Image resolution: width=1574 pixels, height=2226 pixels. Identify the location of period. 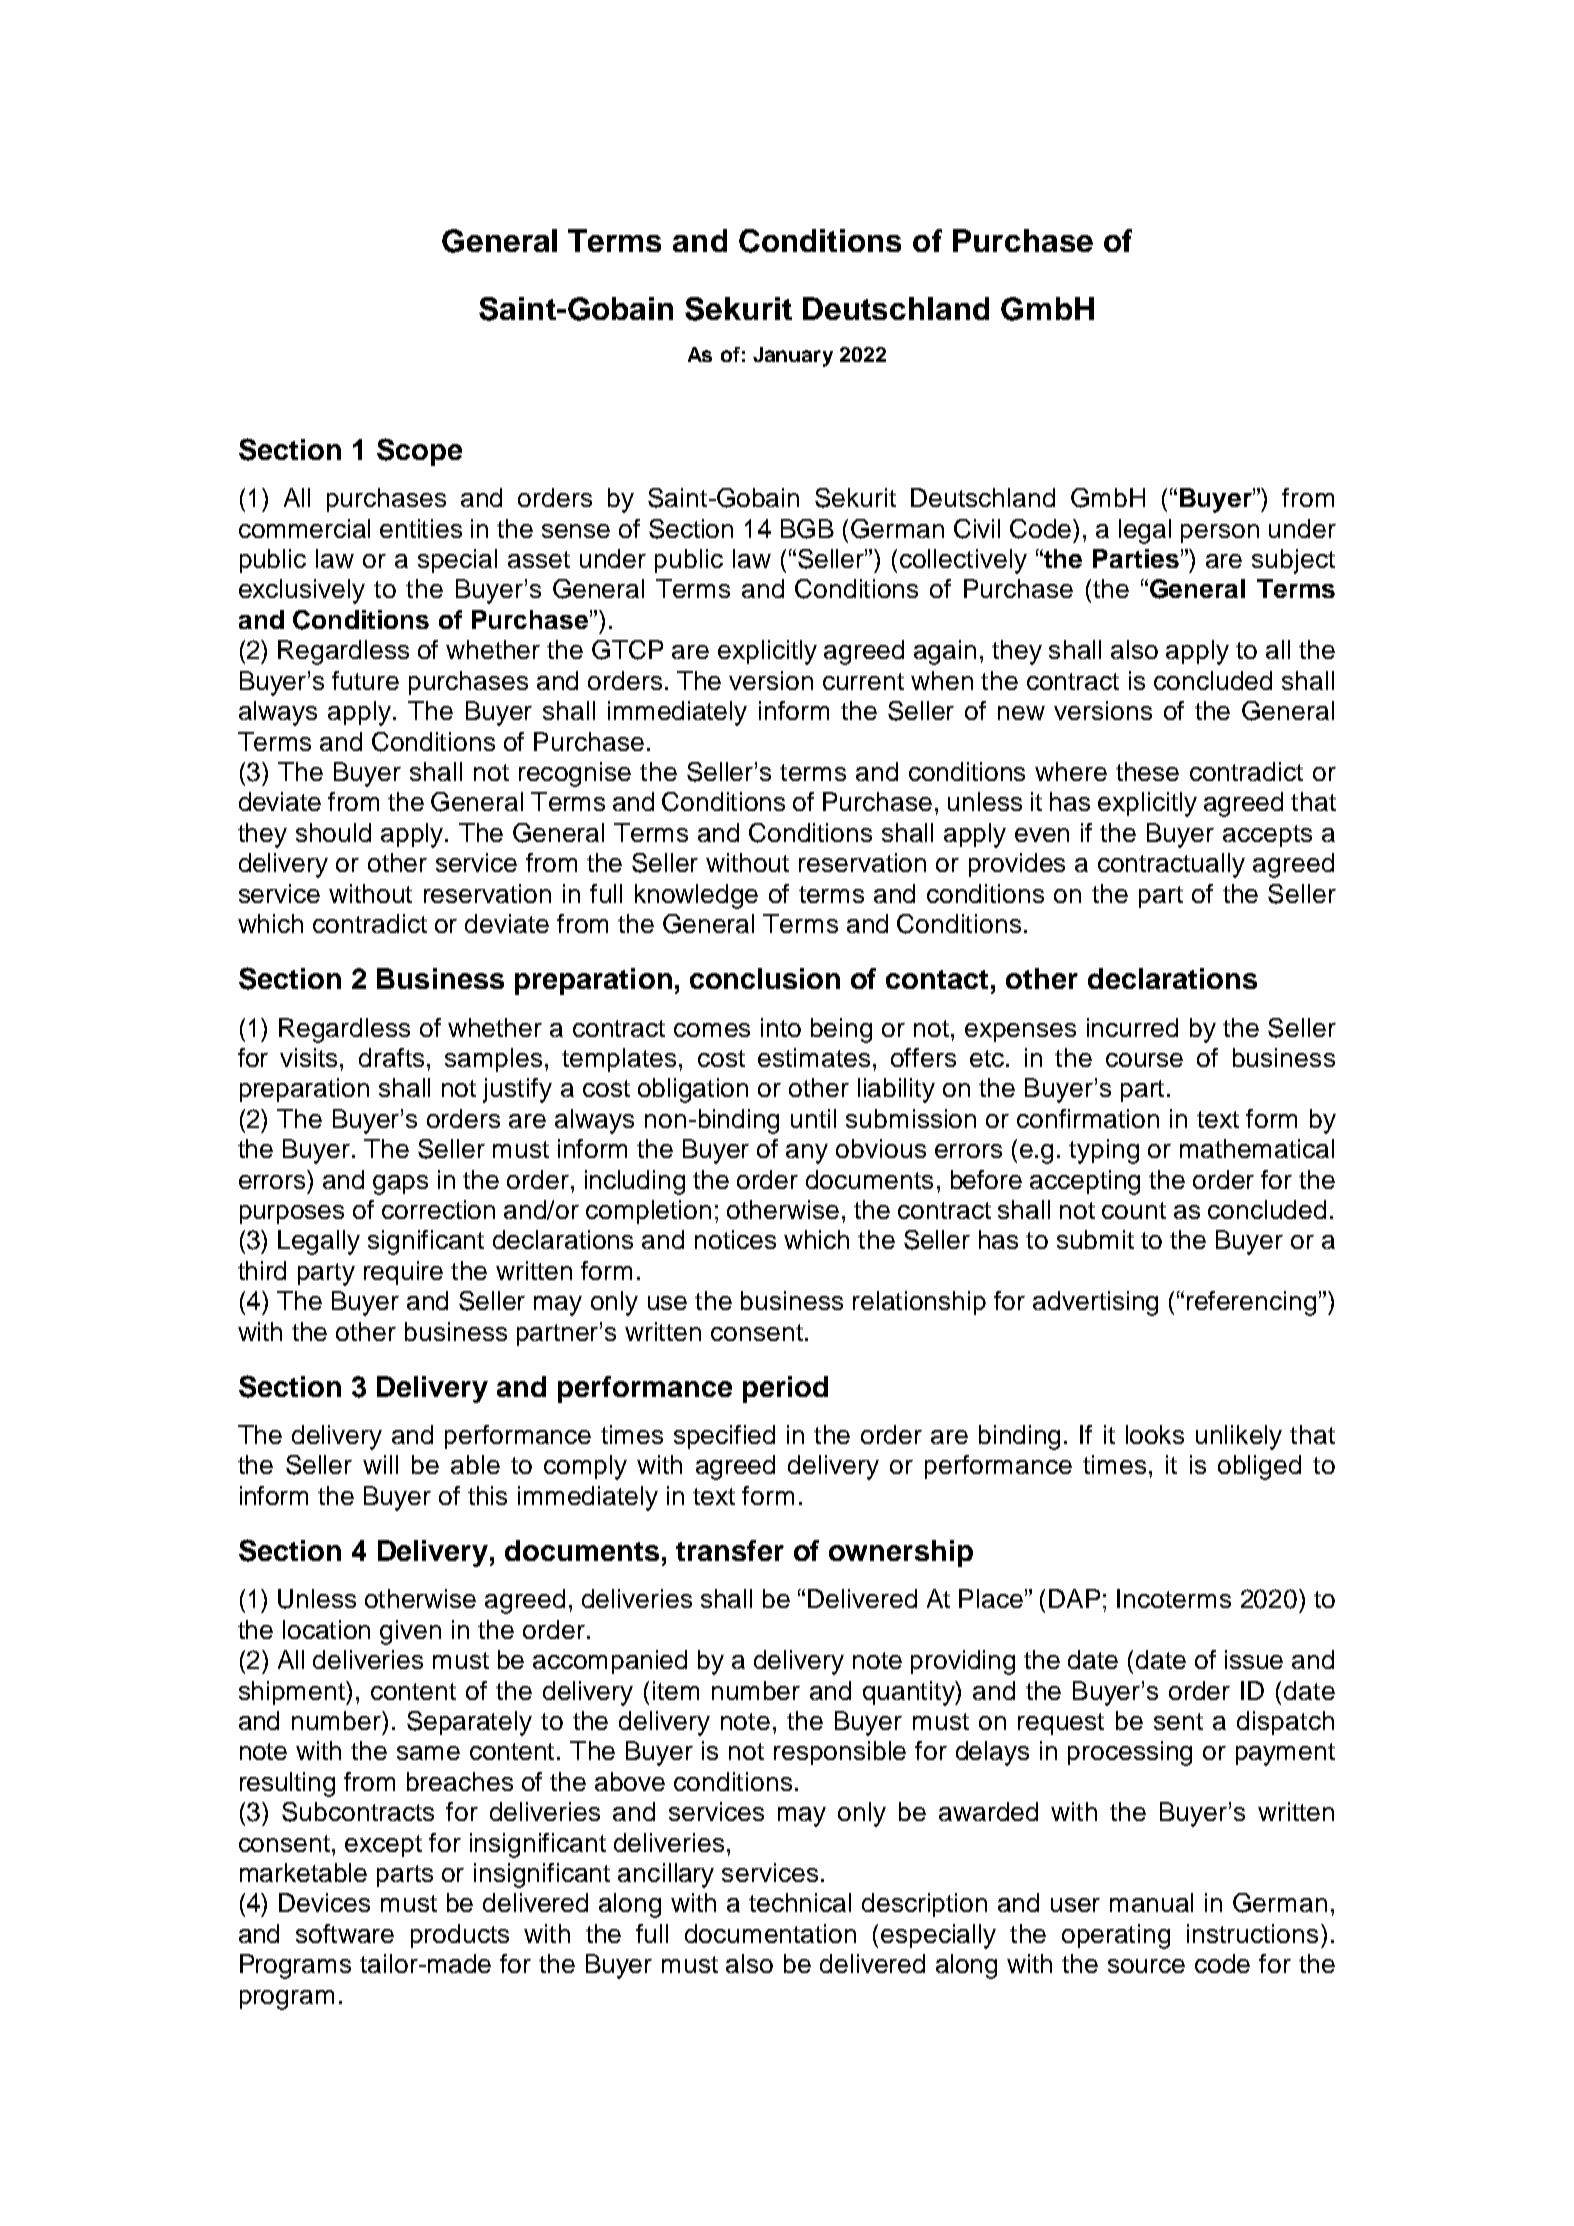
(785, 1389).
